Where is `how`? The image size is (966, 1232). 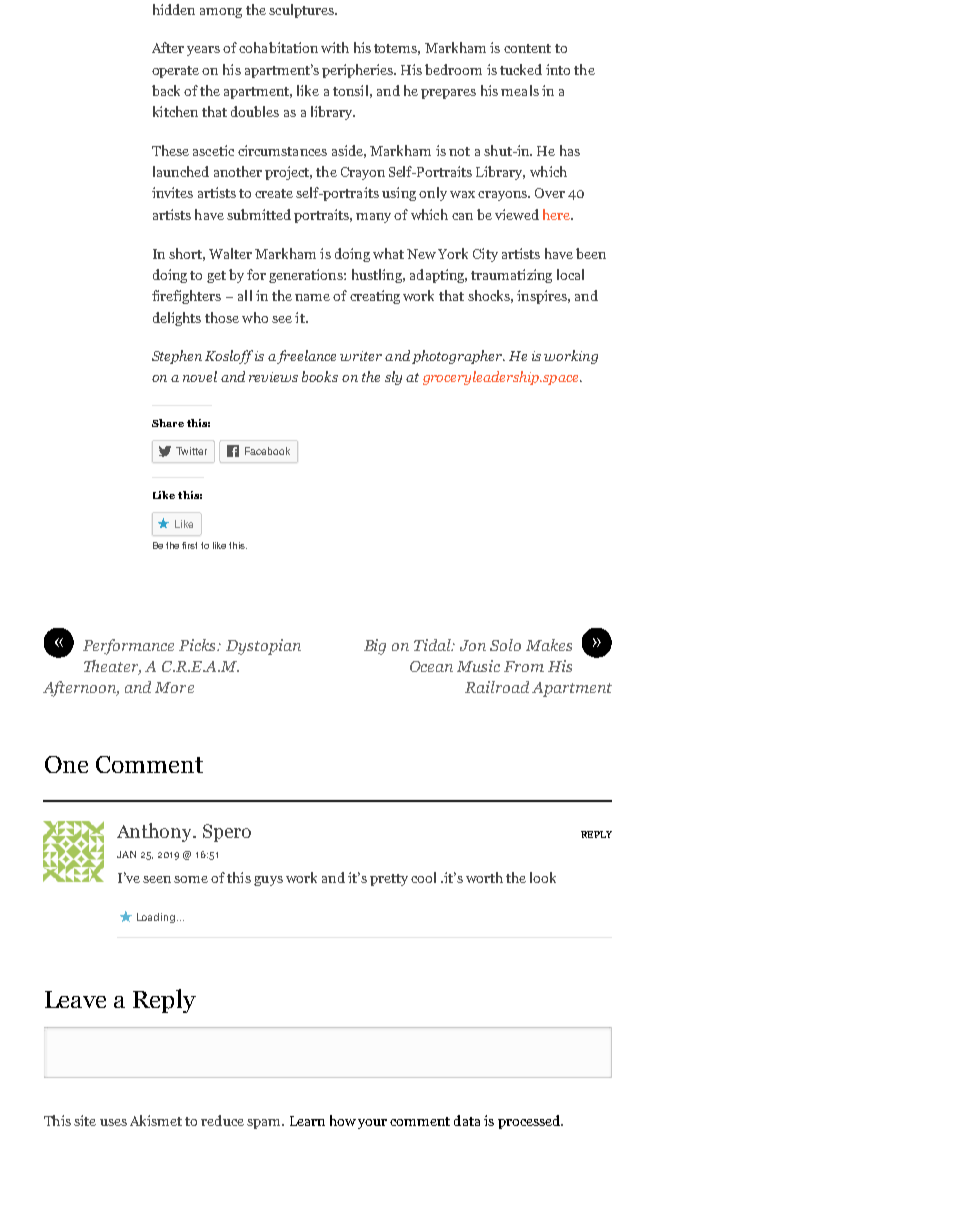
how is located at coordinates (343, 1120).
